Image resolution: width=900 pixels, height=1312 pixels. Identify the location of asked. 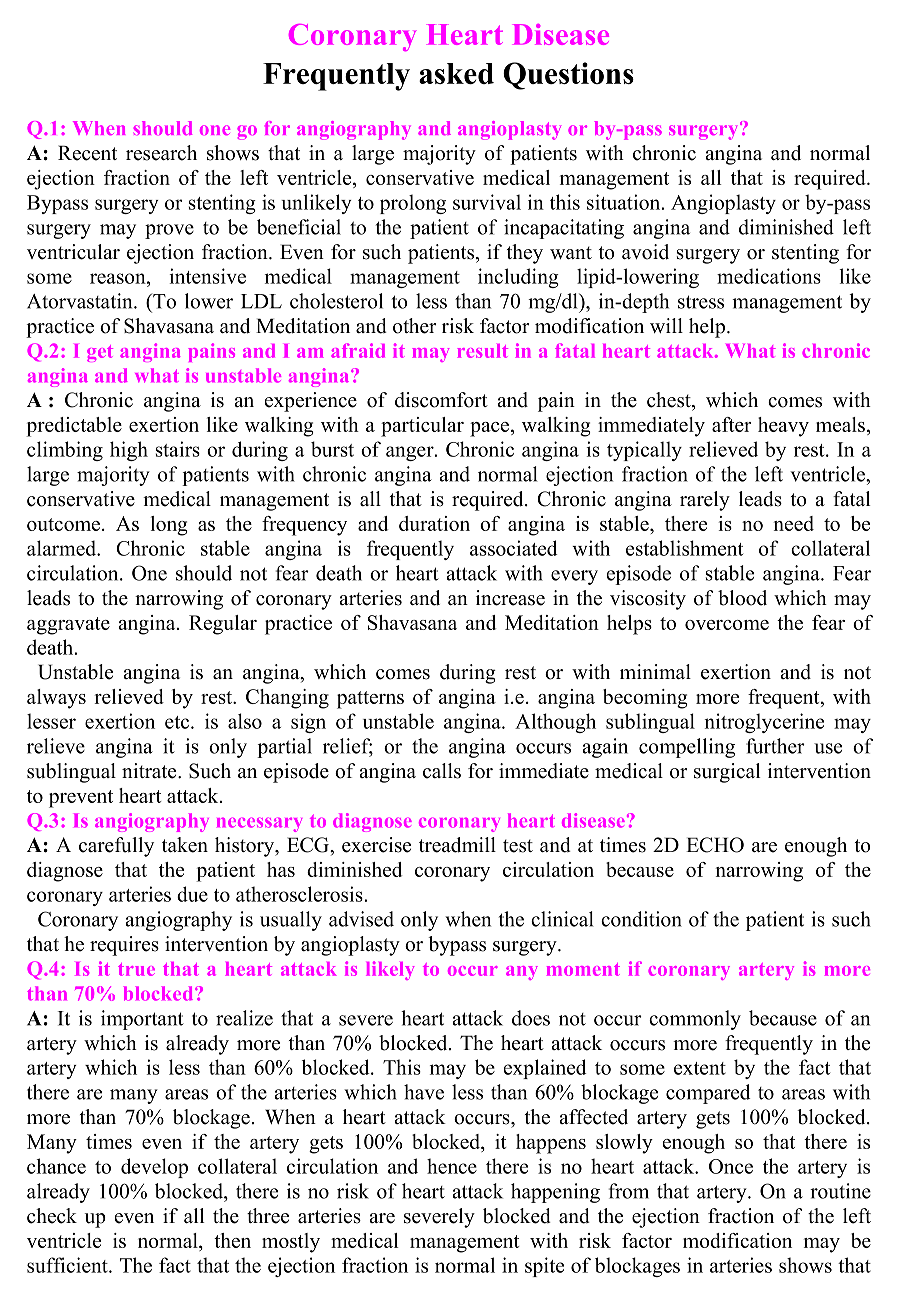
(456, 73).
